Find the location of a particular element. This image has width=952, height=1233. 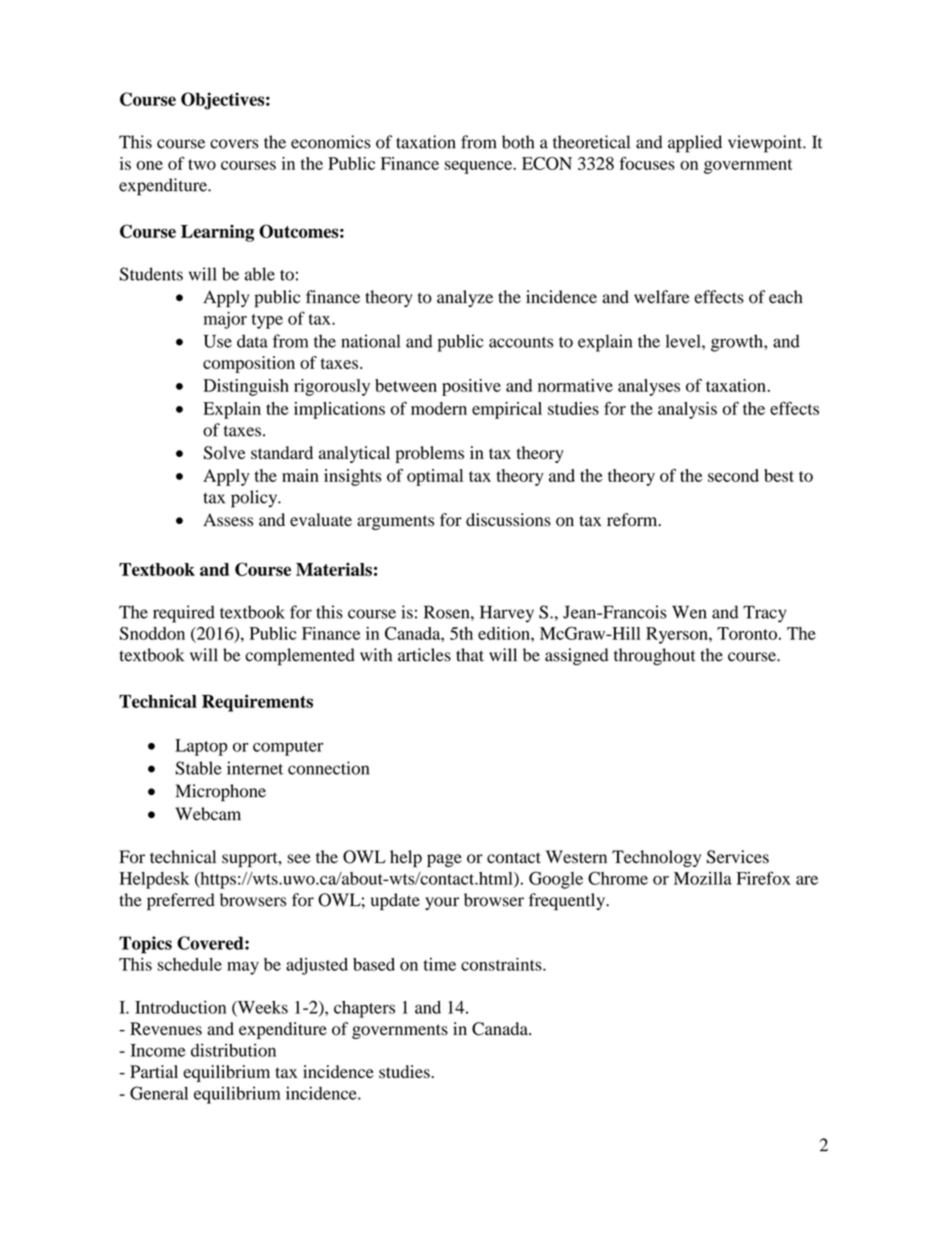

sequence is located at coordinates (480, 167).
